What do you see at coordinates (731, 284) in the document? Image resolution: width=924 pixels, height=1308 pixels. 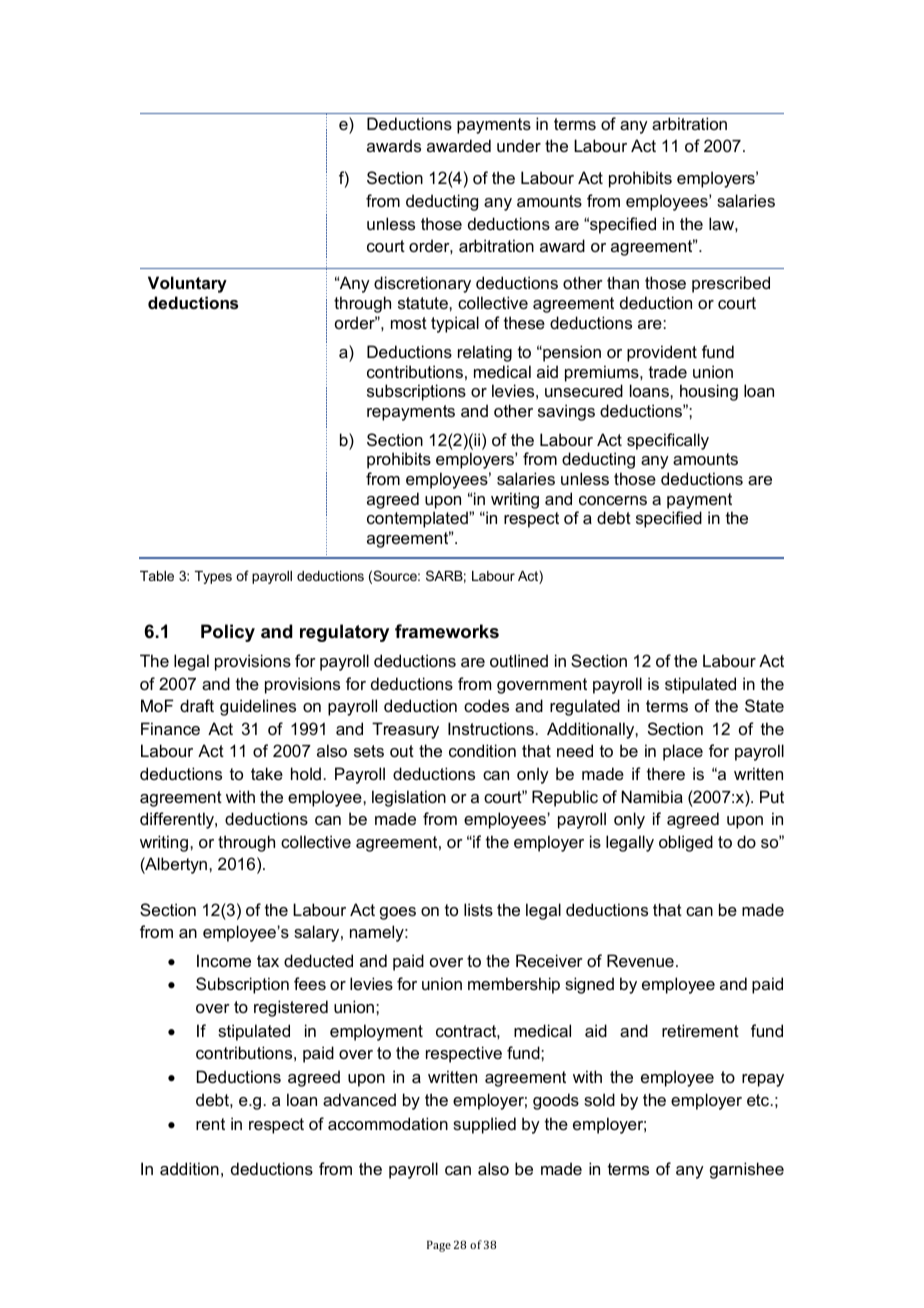 I see `prescribed` at bounding box center [731, 284].
